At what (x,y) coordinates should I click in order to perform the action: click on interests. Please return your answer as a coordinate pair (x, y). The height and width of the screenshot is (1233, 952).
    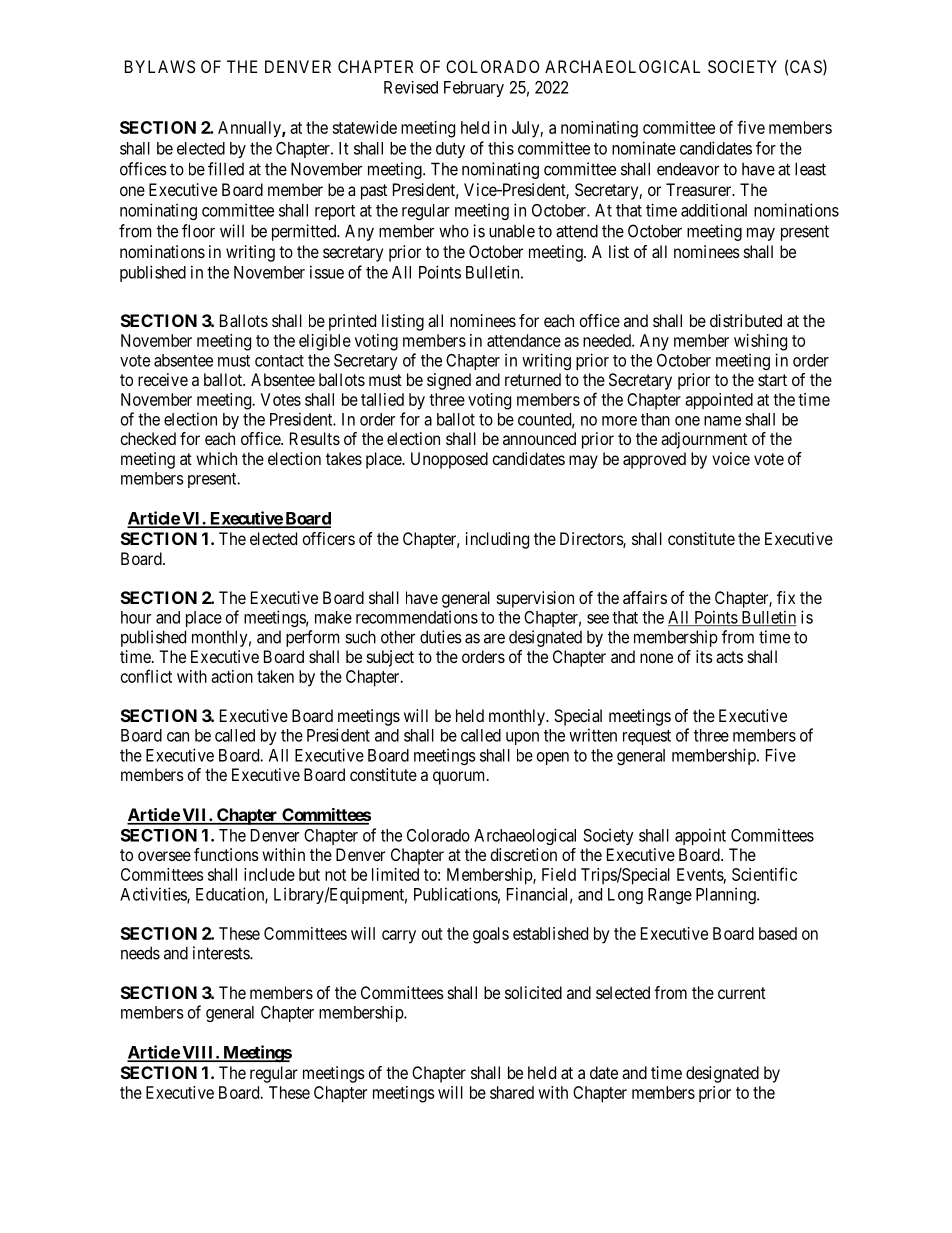
    Looking at the image, I should click on (222, 953).
